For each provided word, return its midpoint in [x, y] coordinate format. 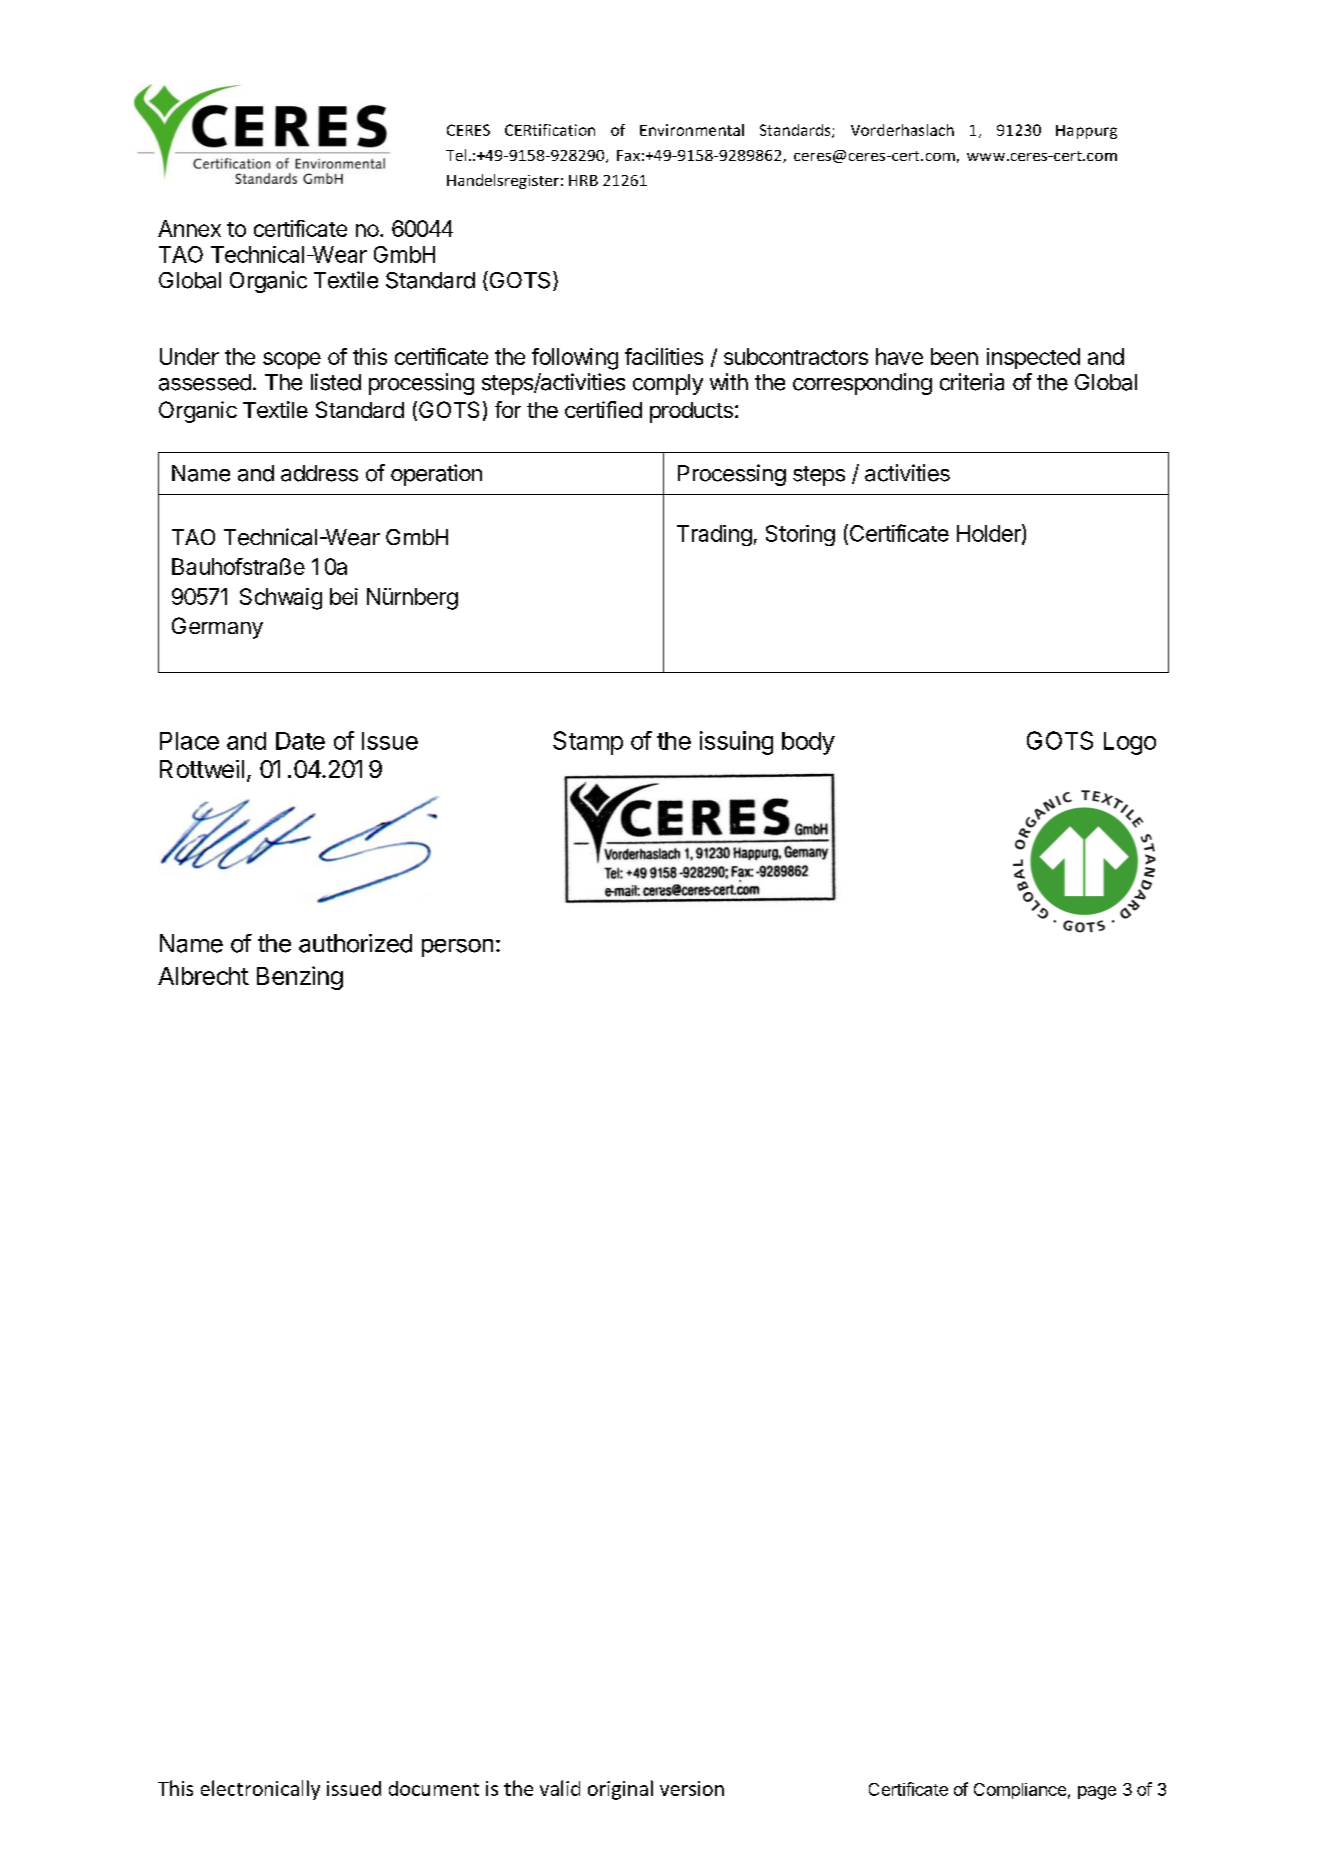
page [1097, 1793]
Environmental [692, 130]
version [692, 1788]
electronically [260, 1790]
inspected [1033, 358]
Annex [189, 228]
